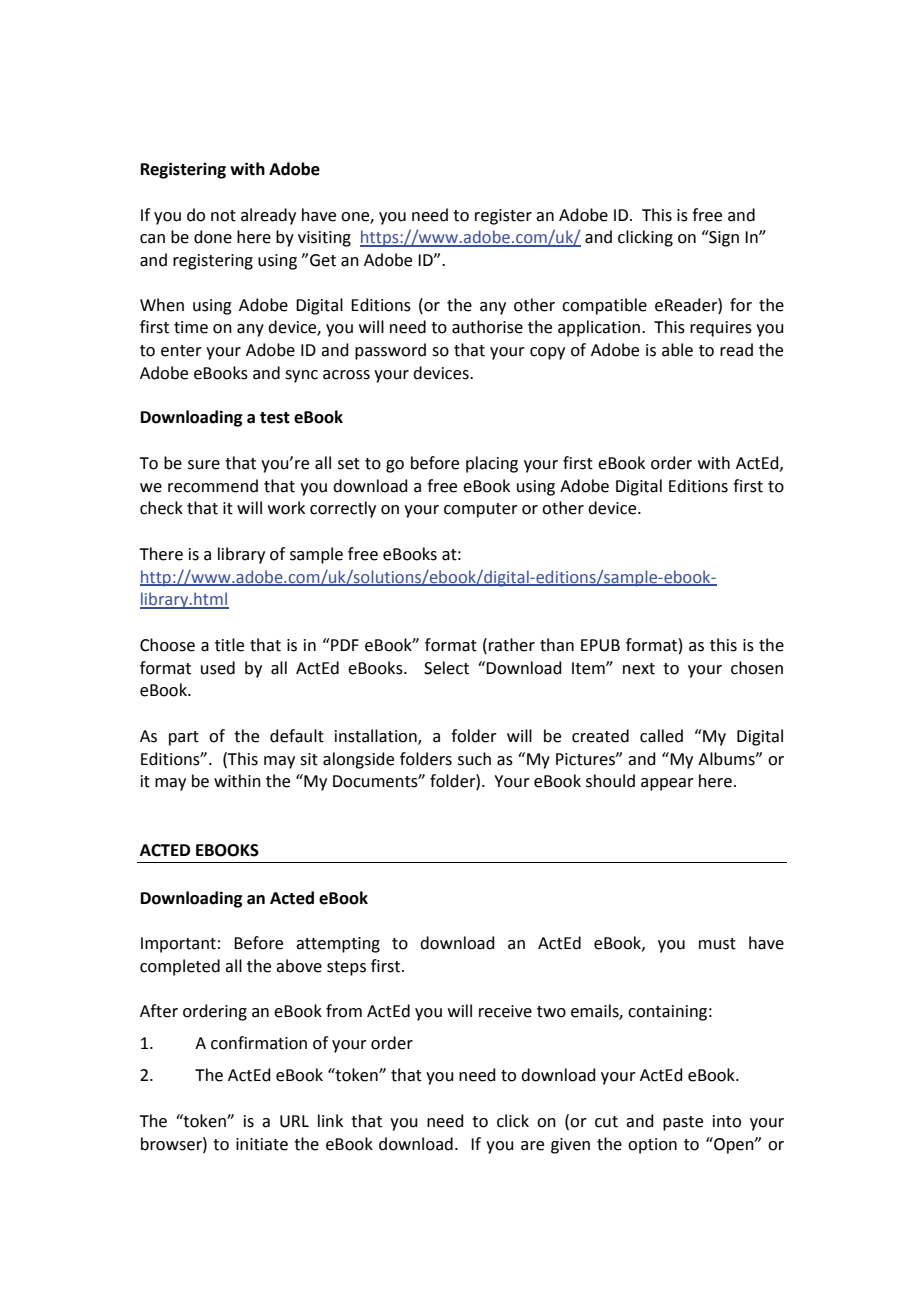 The height and width of the screenshot is (1308, 924). I want to click on appear, so click(667, 784).
